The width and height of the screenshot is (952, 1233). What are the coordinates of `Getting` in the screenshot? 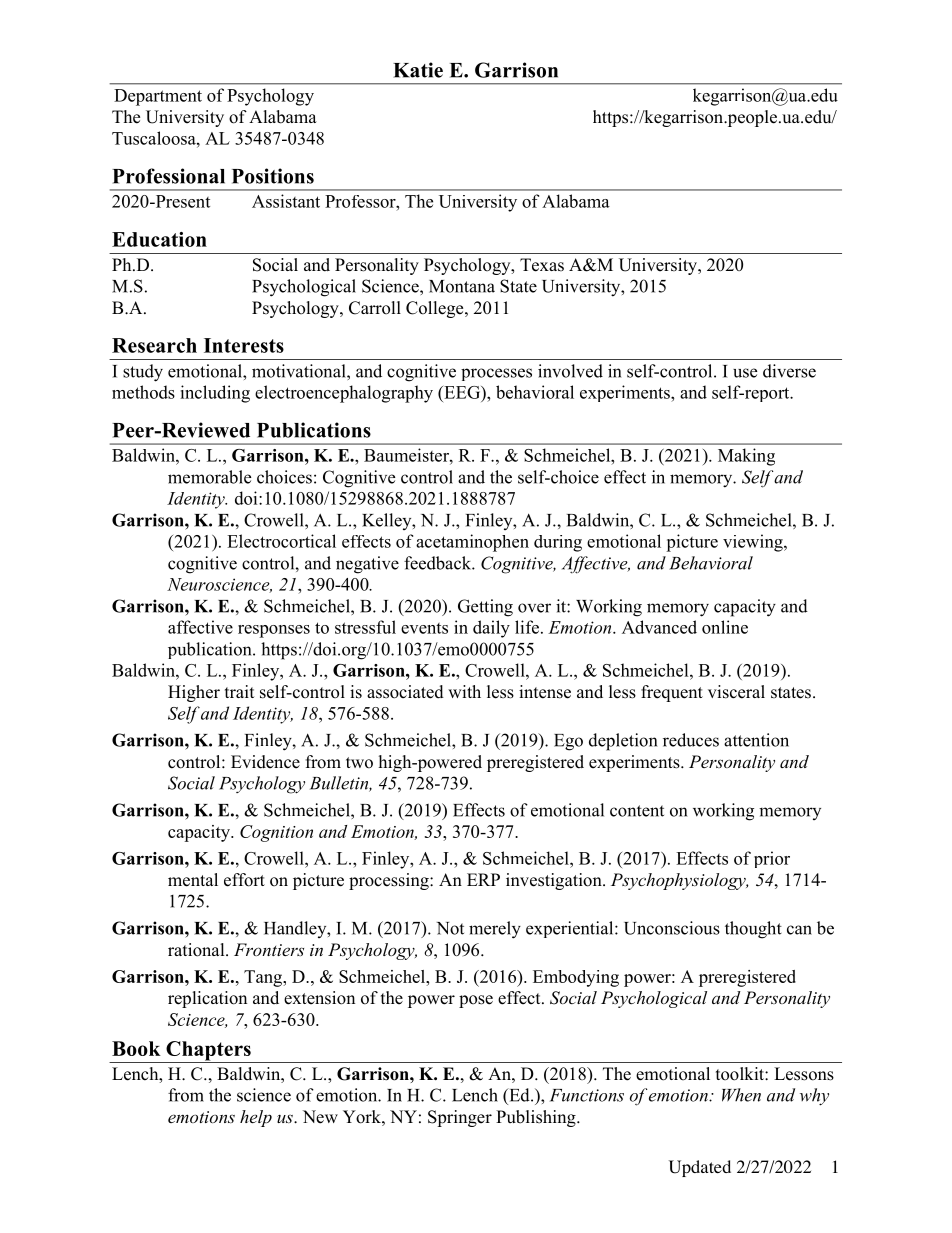 It's located at (485, 608).
